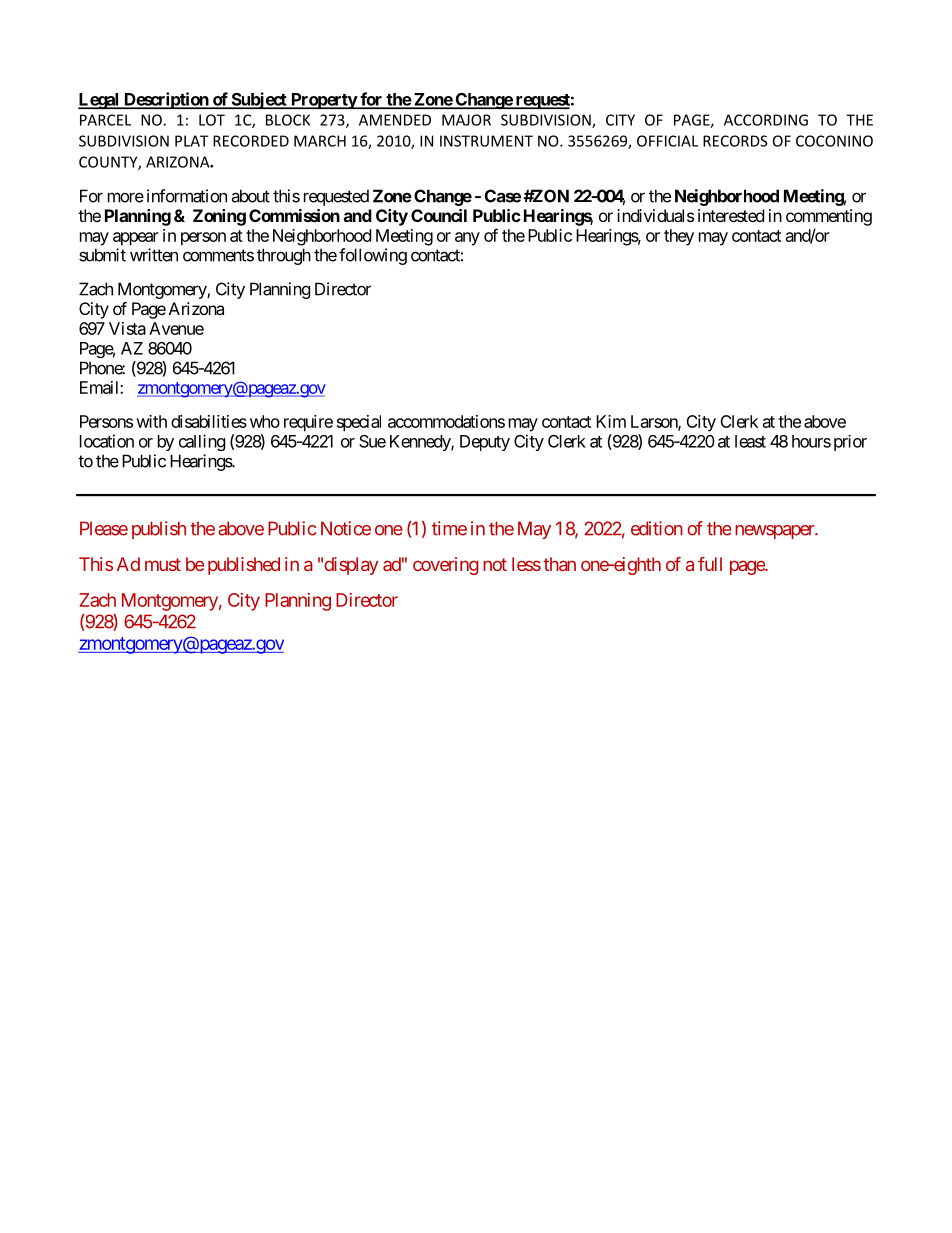 This page has height=1233, width=952. I want to click on least, so click(750, 441).
